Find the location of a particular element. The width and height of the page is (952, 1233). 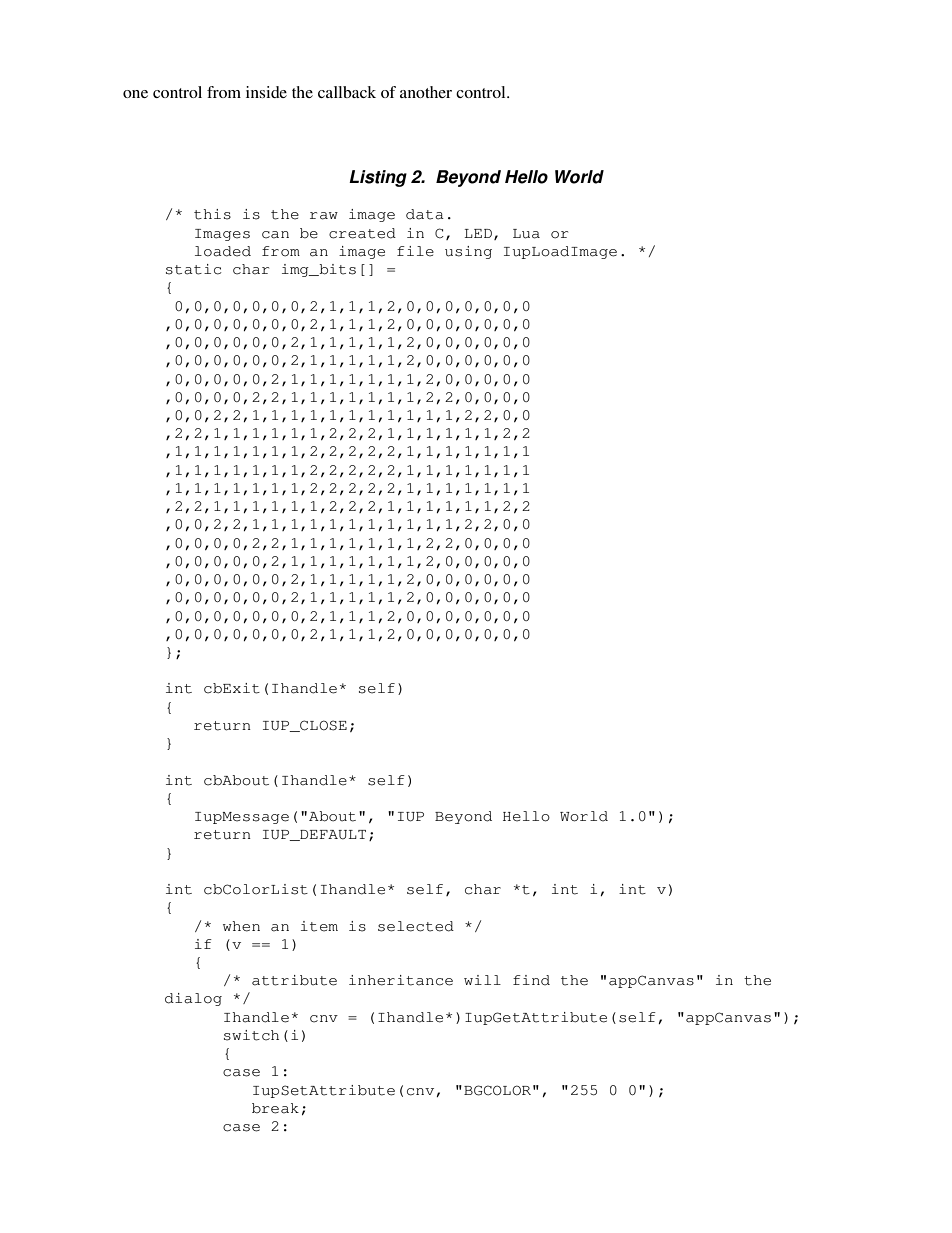

dialog is located at coordinates (193, 999).
